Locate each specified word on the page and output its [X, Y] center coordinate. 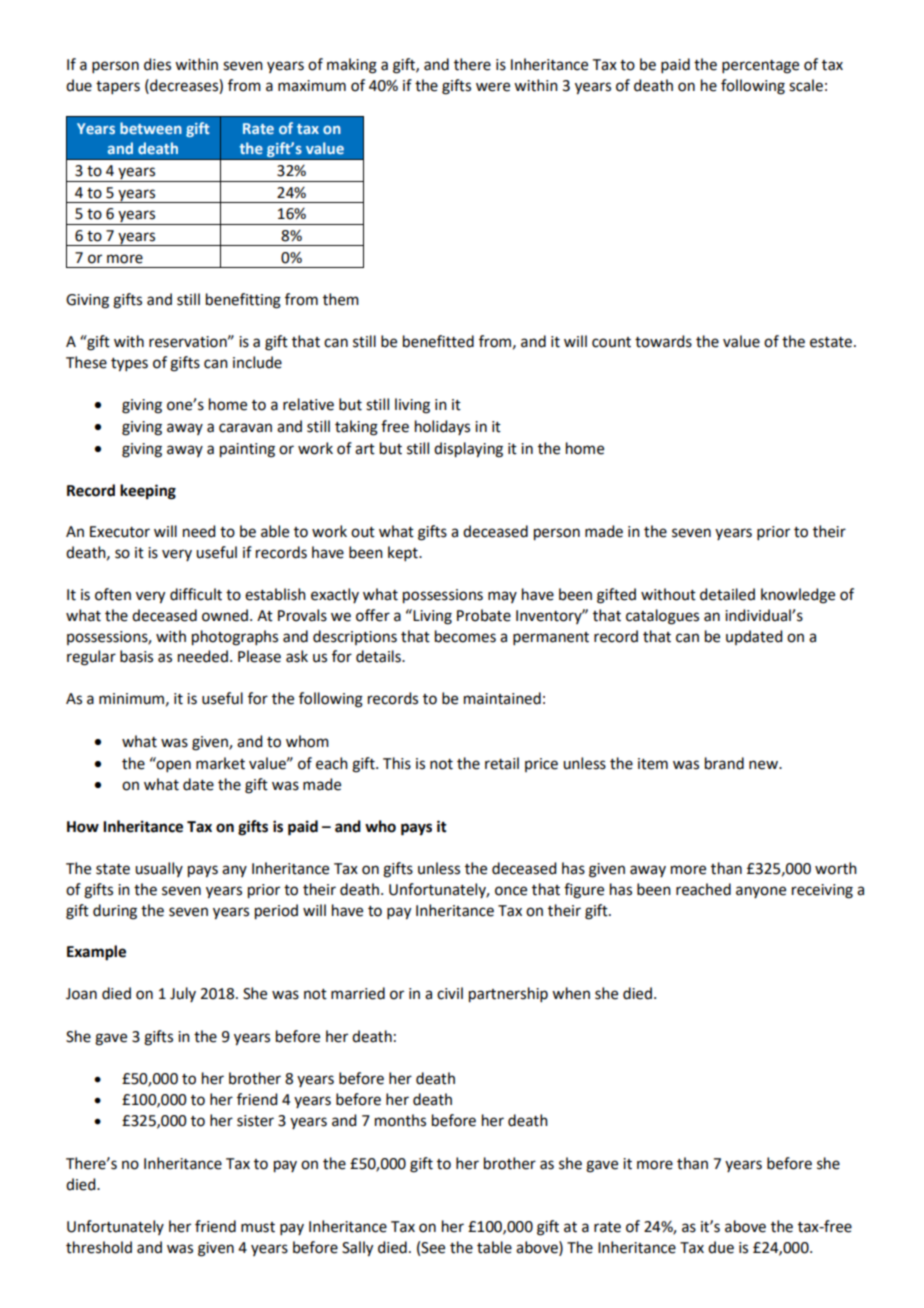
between [151, 128]
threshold [99, 1247]
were [493, 87]
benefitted [438, 341]
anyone [761, 892]
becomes [465, 636]
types [129, 365]
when [571, 993]
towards [663, 341]
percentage [760, 67]
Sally [357, 1249]
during [115, 912]
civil [450, 993]
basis [136, 656]
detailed [727, 594]
